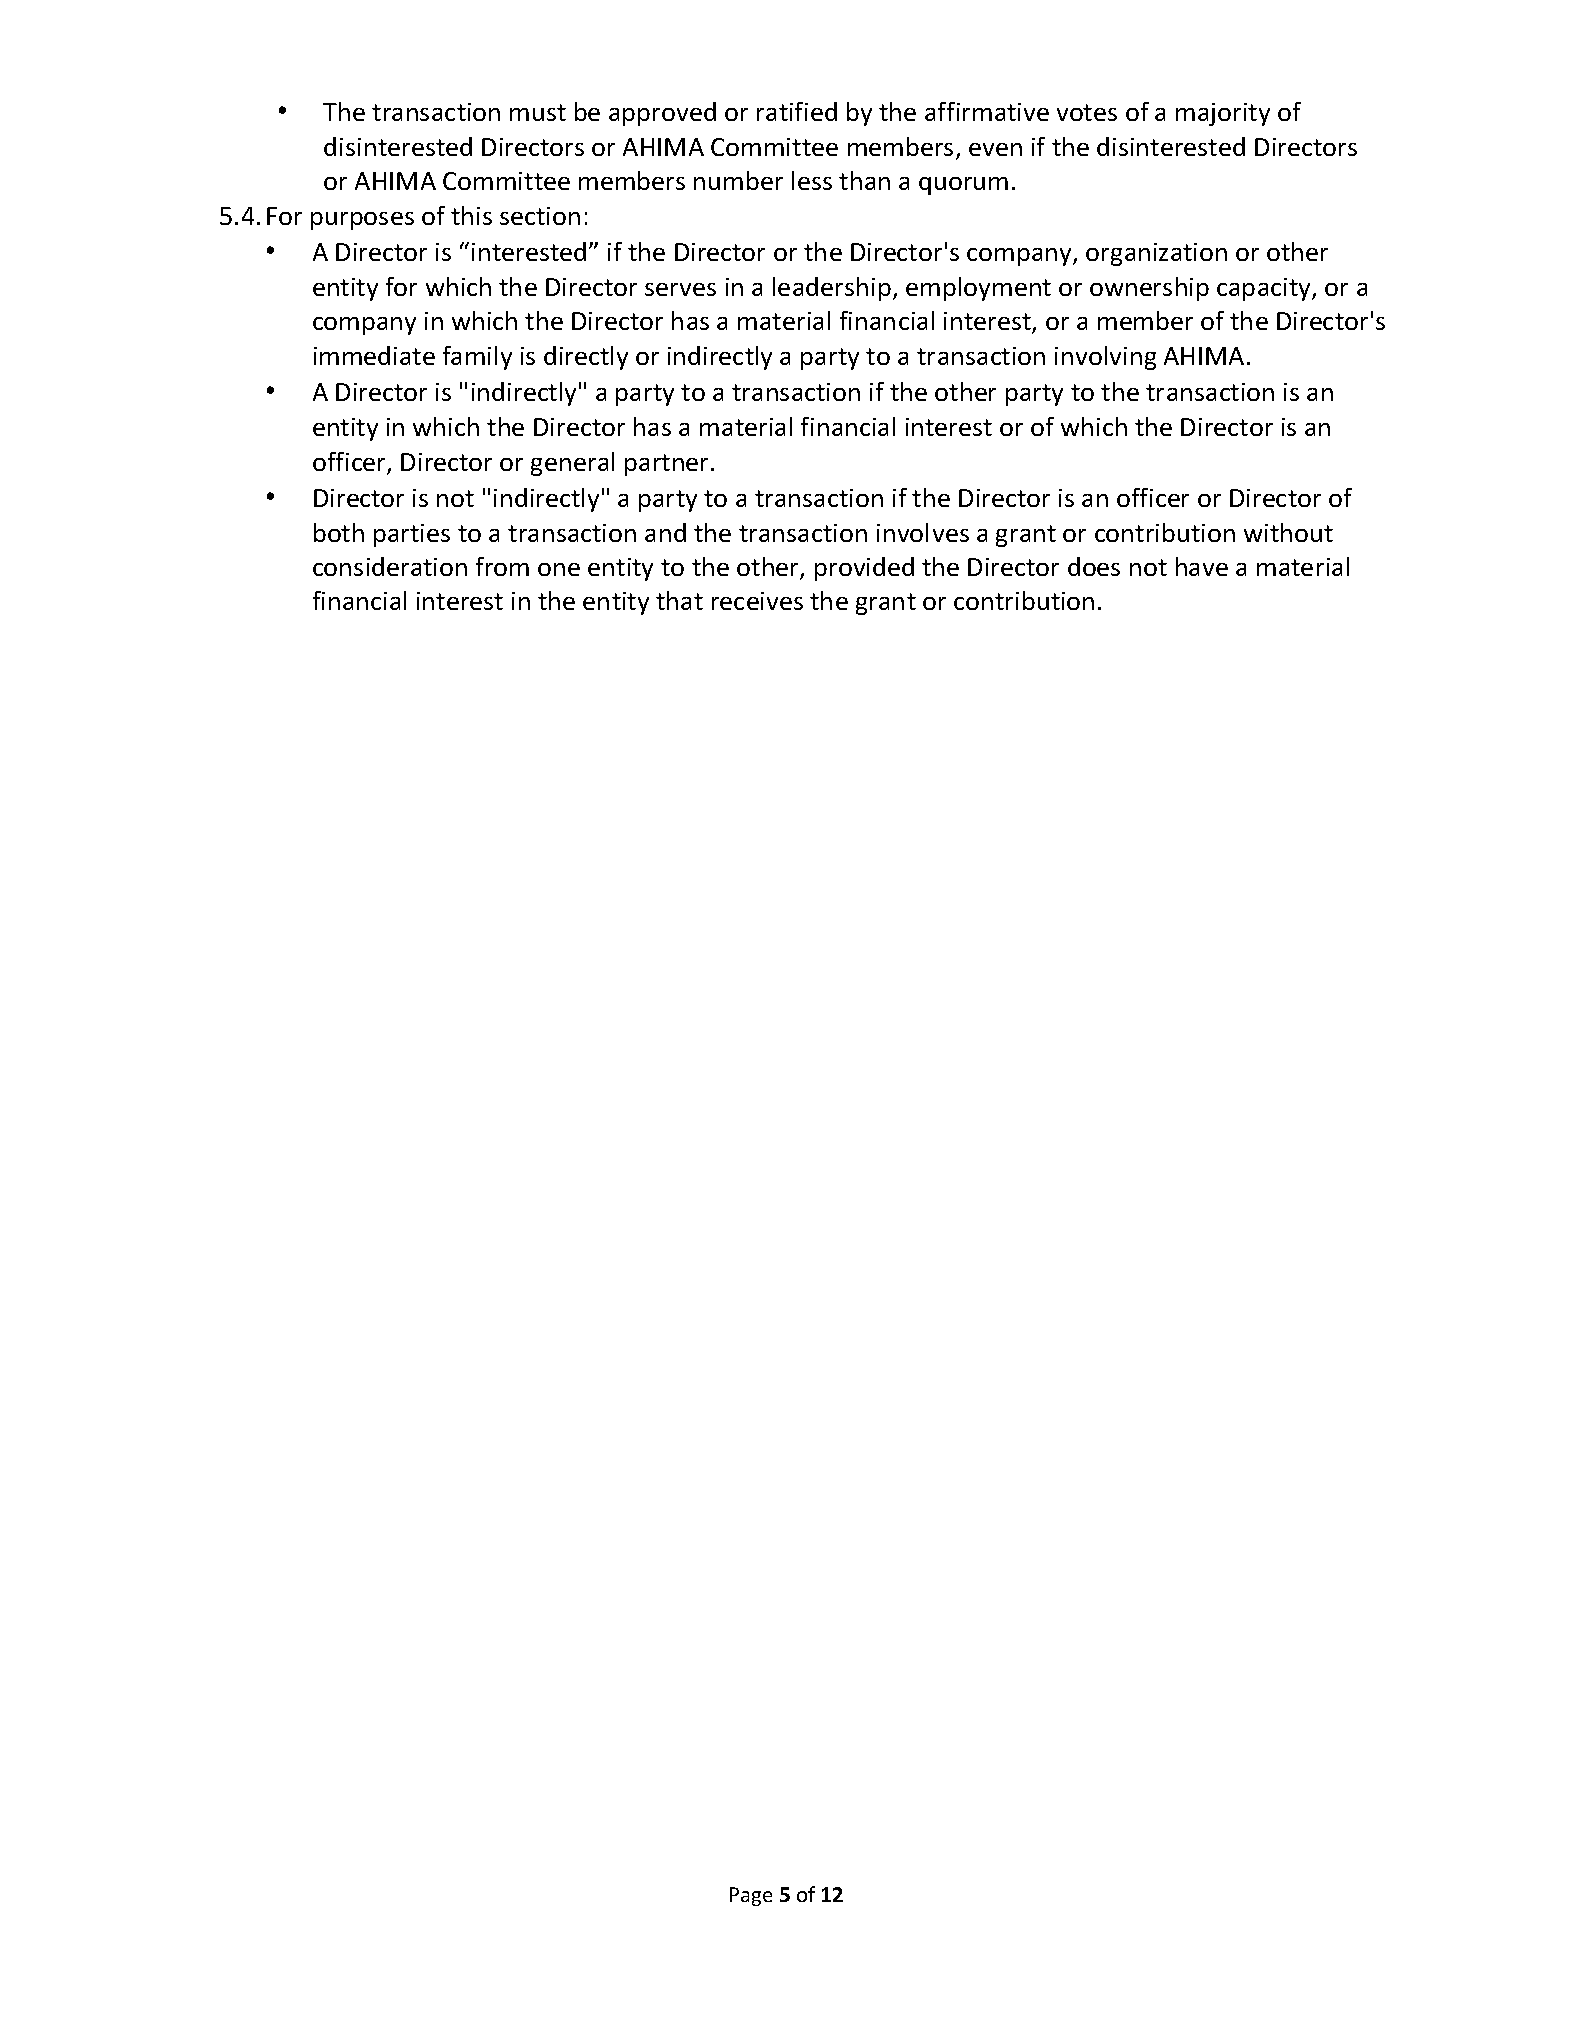 The image size is (1573, 2036). What do you see at coordinates (1094, 566) in the image?
I see `does` at bounding box center [1094, 566].
